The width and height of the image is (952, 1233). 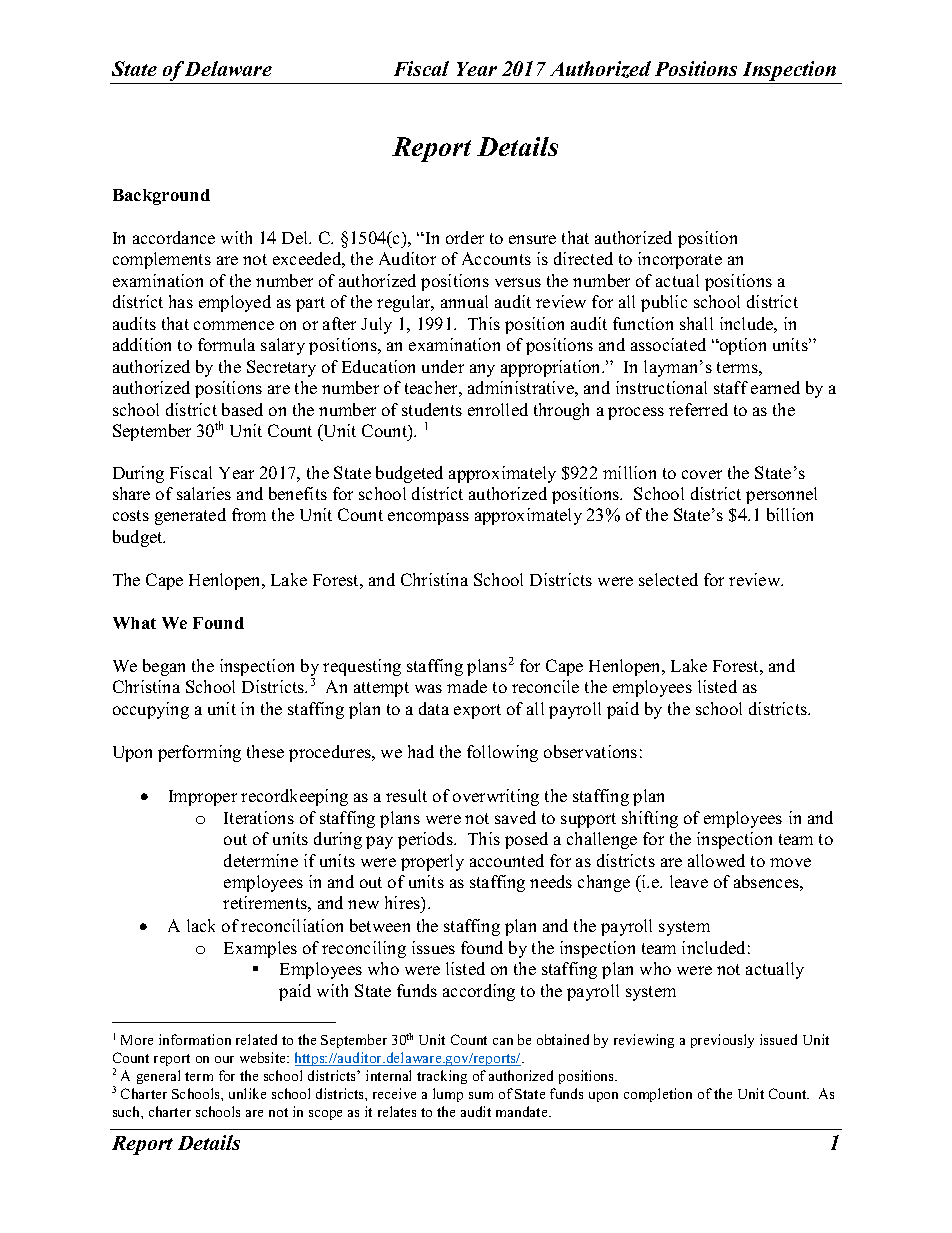 I want to click on order, so click(x=465, y=237).
